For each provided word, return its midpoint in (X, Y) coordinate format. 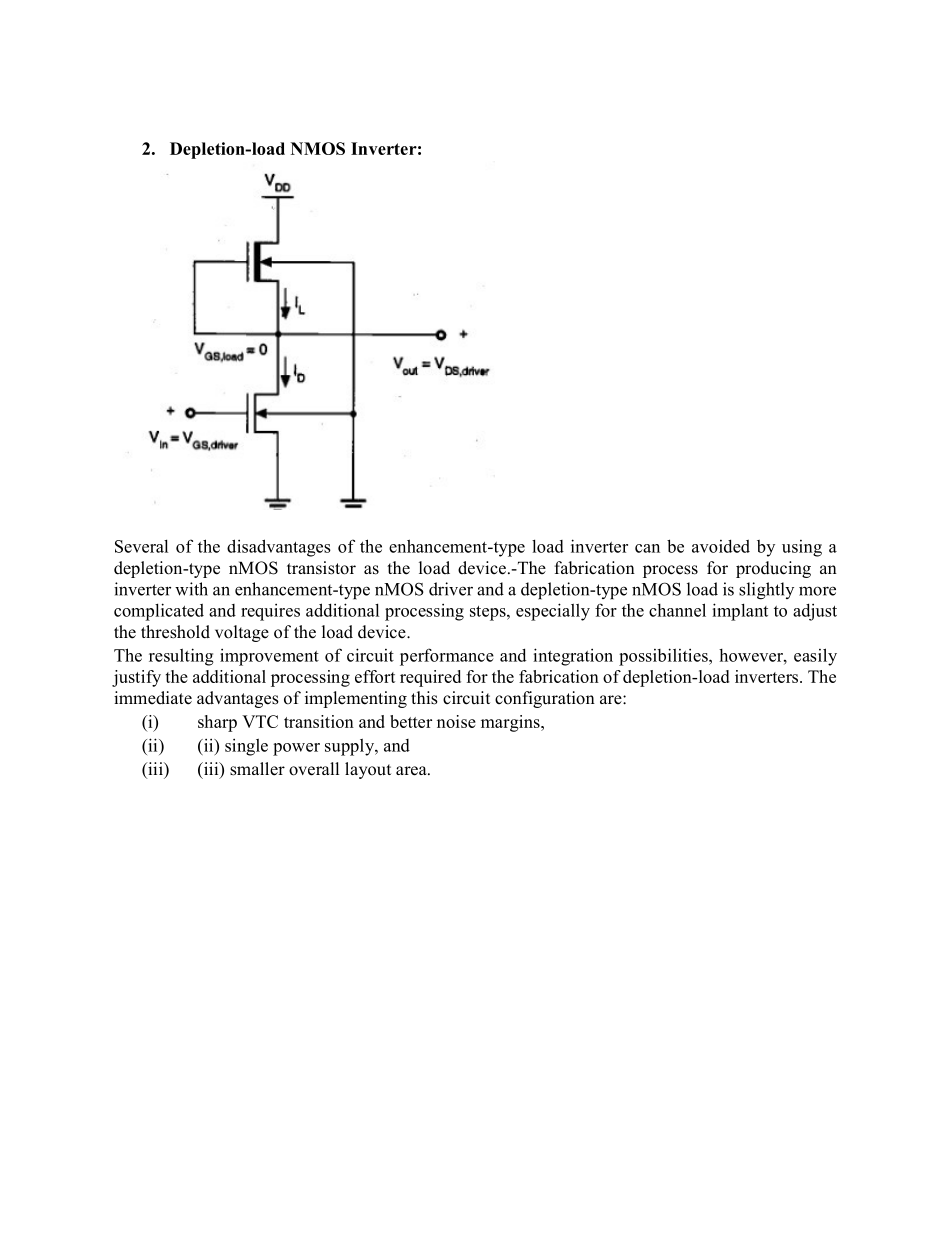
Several (141, 546)
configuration (545, 699)
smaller (257, 769)
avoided (721, 546)
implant (740, 612)
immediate (153, 698)
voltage (242, 633)
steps (489, 613)
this (424, 698)
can (647, 548)
